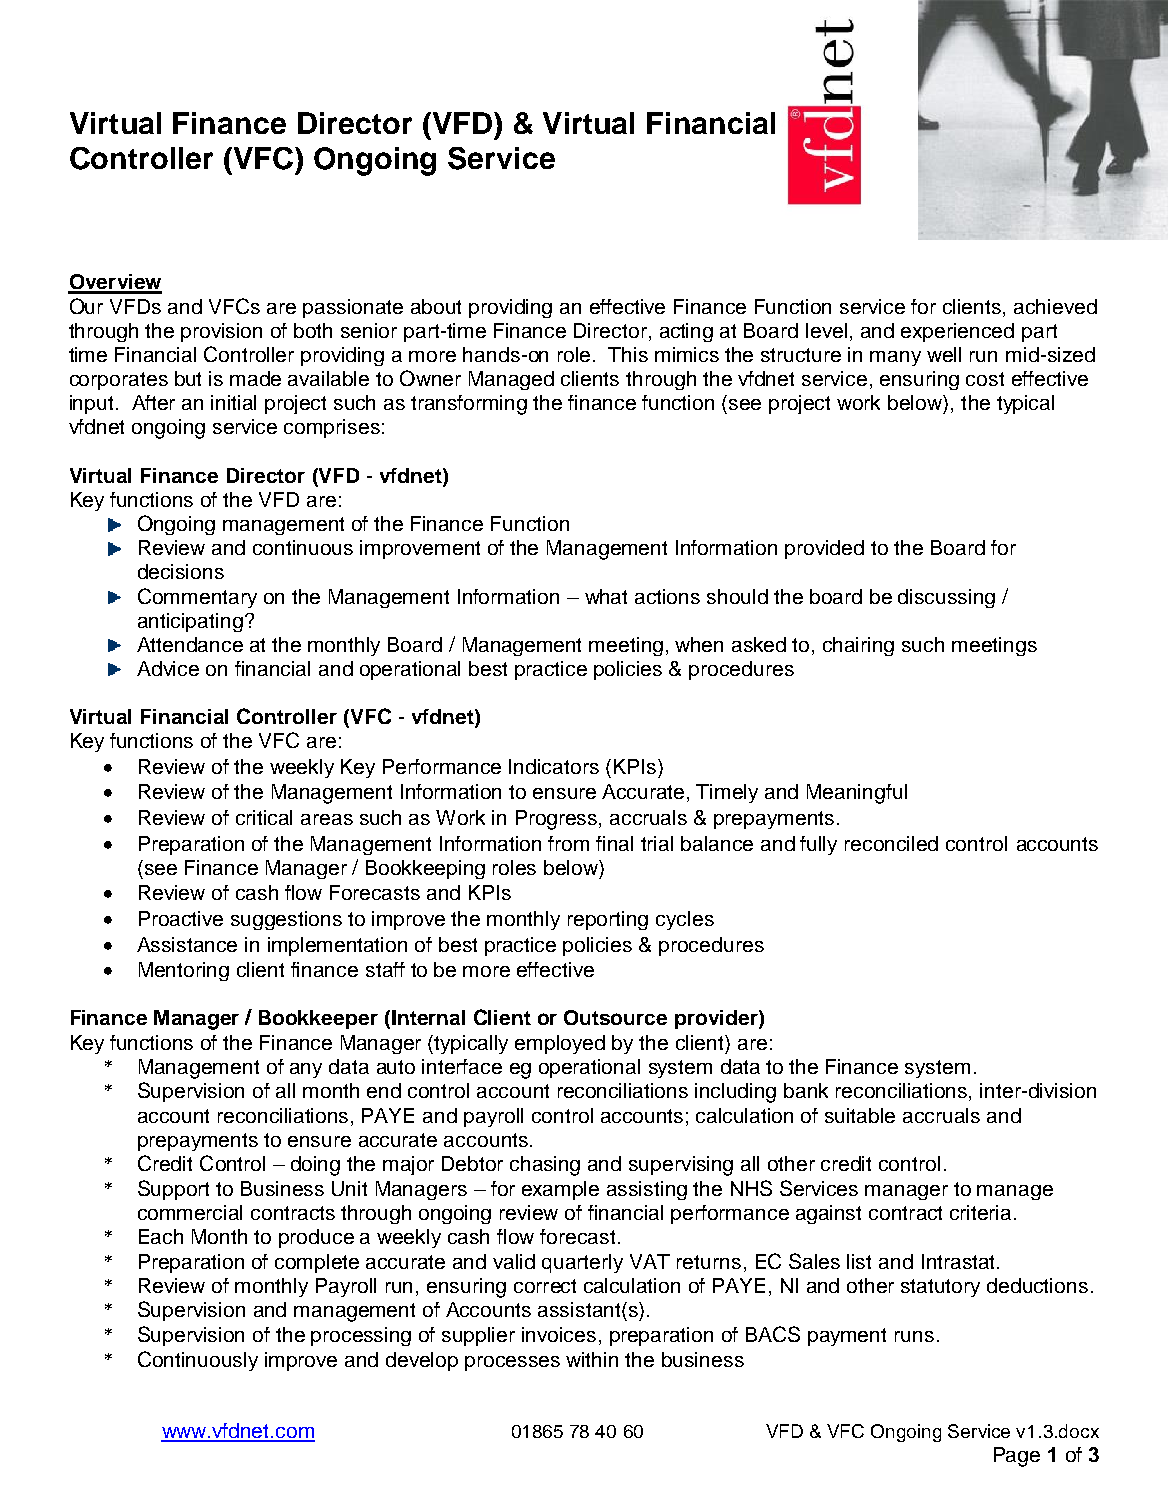 Image resolution: width=1168 pixels, height=1512 pixels. I want to click on from, so click(568, 843).
